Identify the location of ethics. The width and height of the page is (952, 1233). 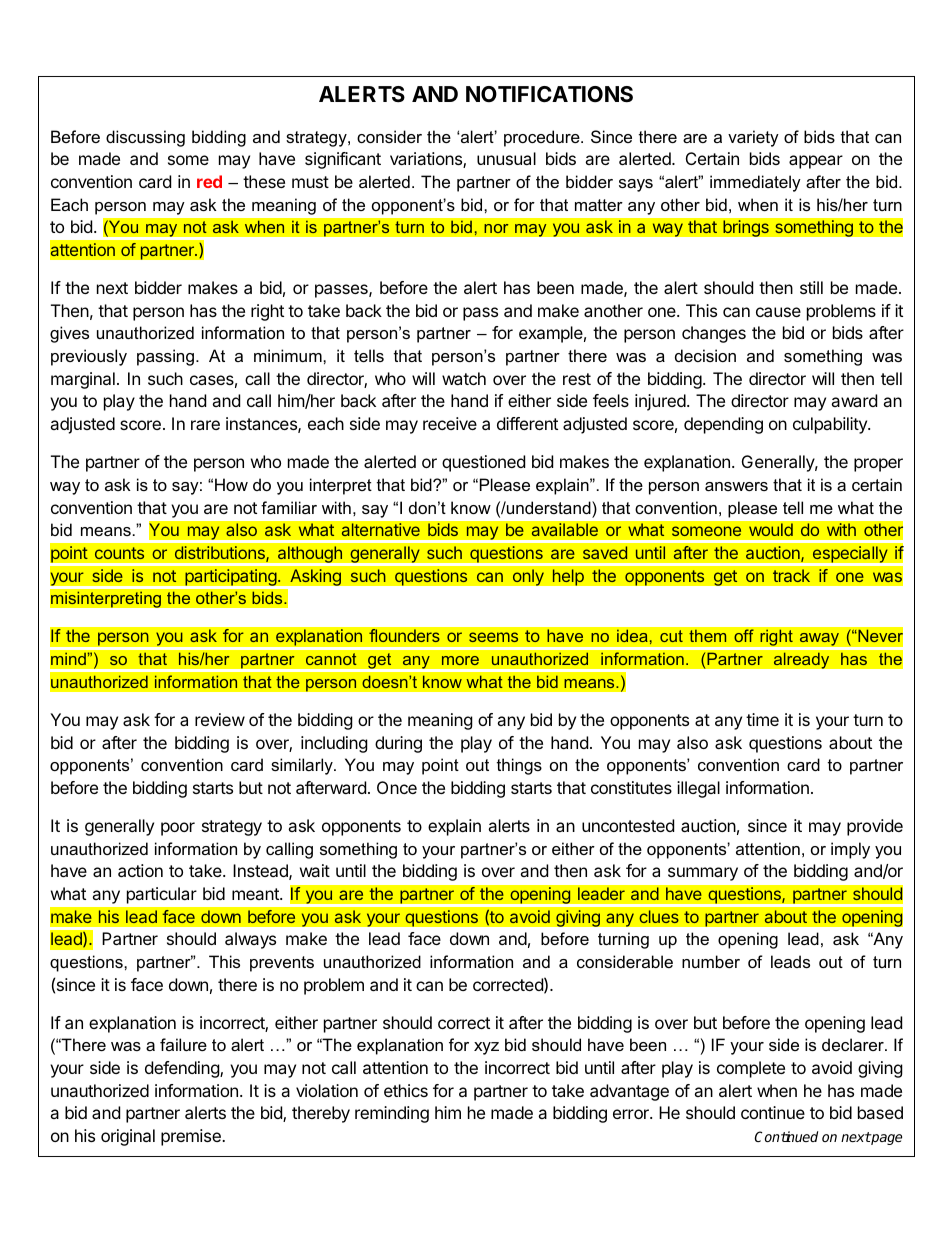
(406, 1090).
